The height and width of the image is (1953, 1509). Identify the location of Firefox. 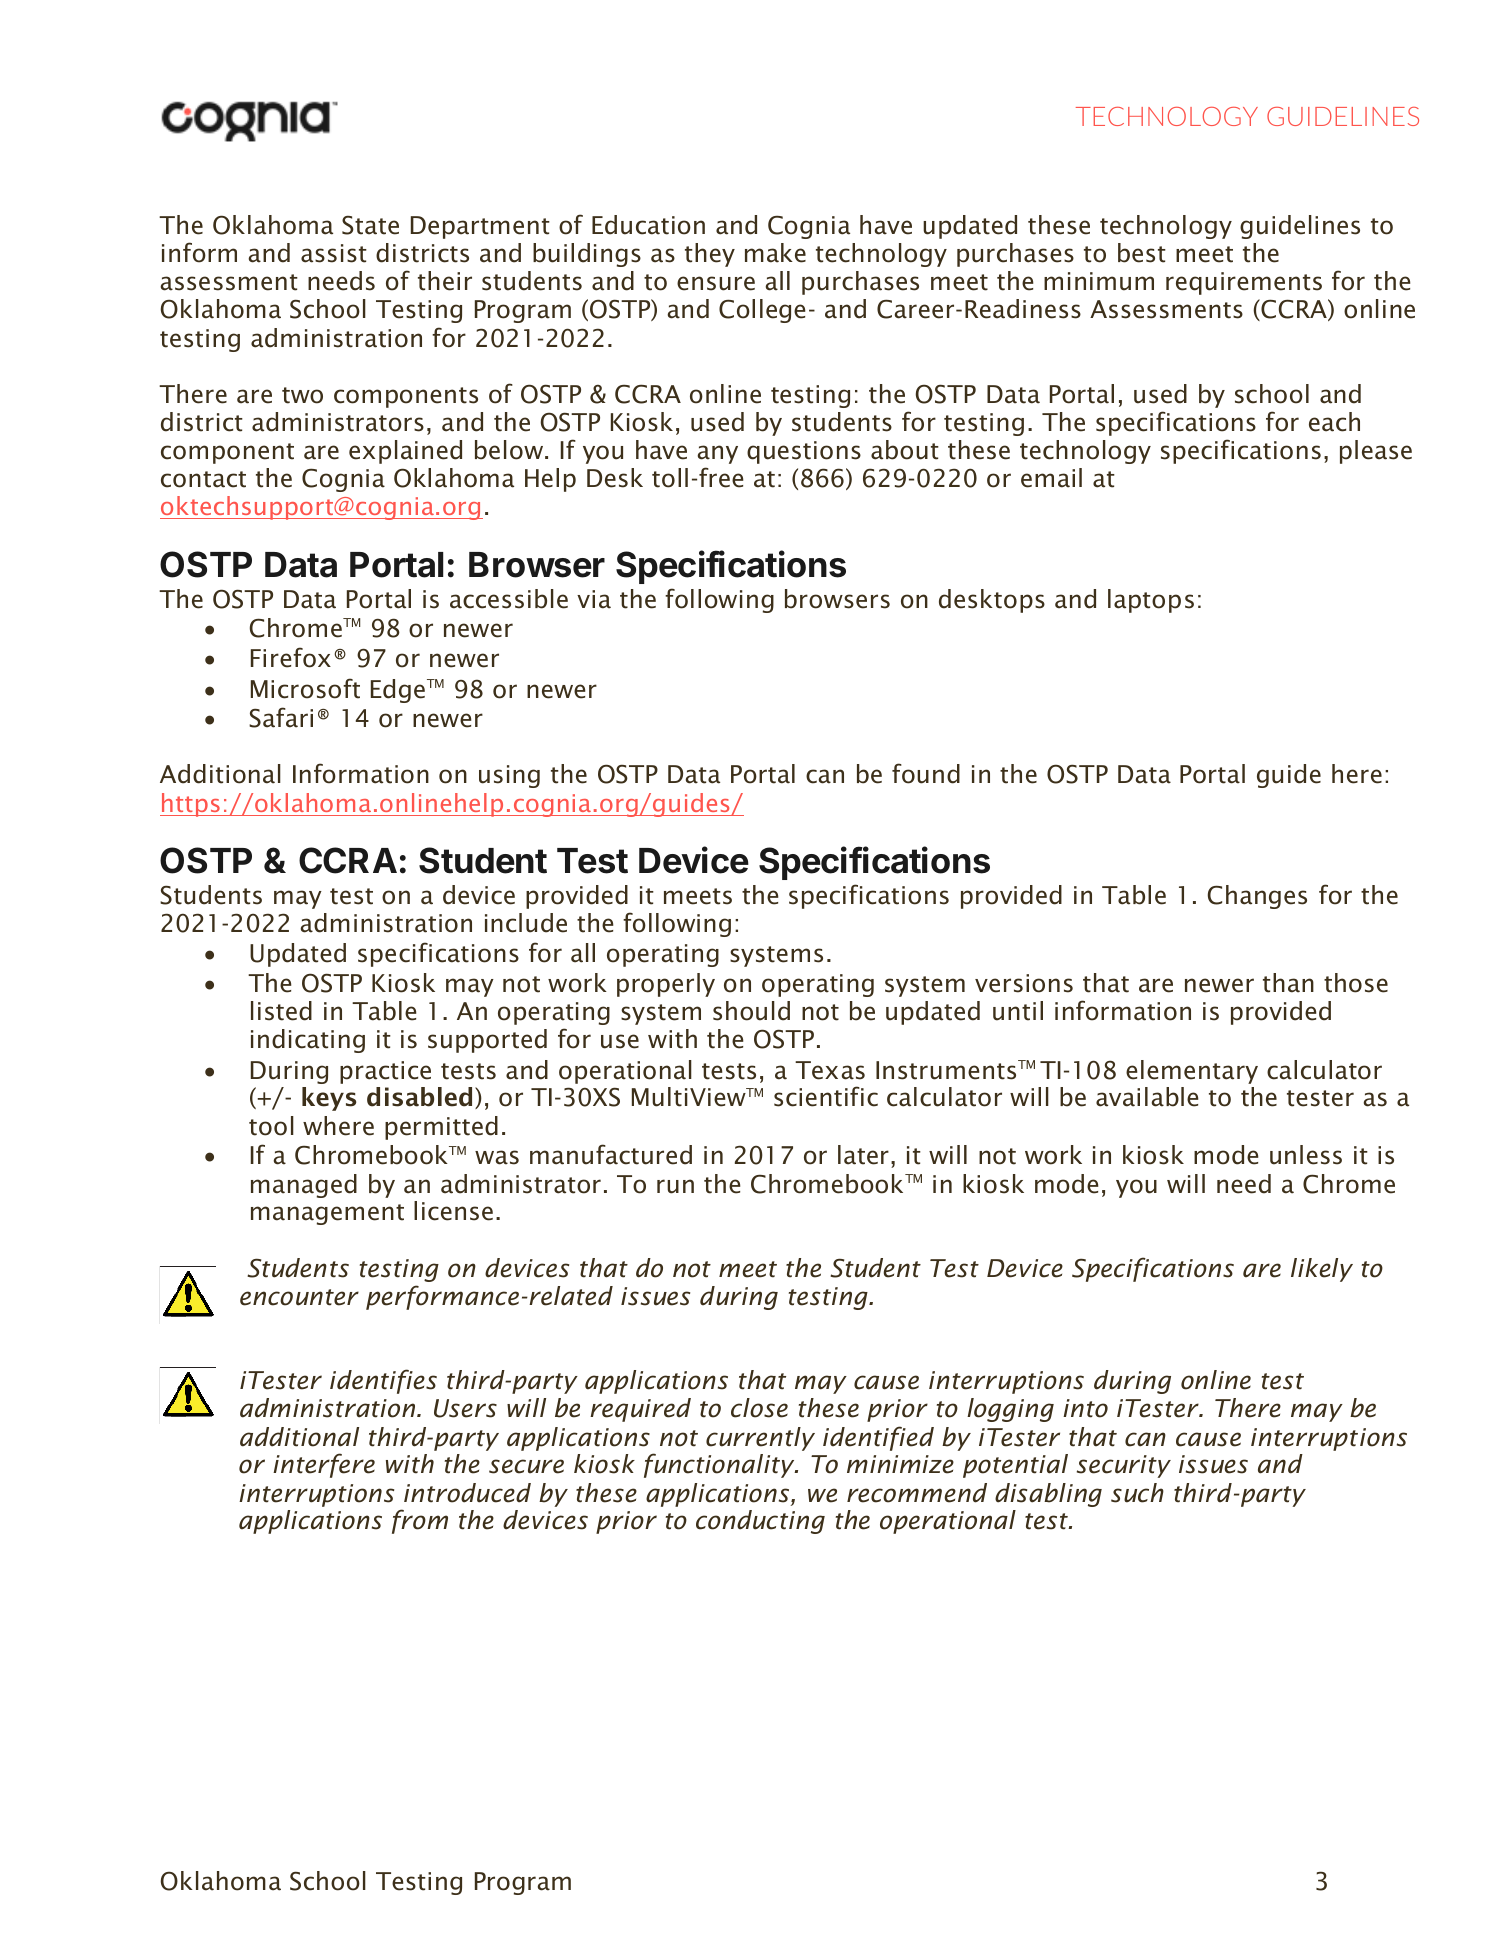
(291, 657).
